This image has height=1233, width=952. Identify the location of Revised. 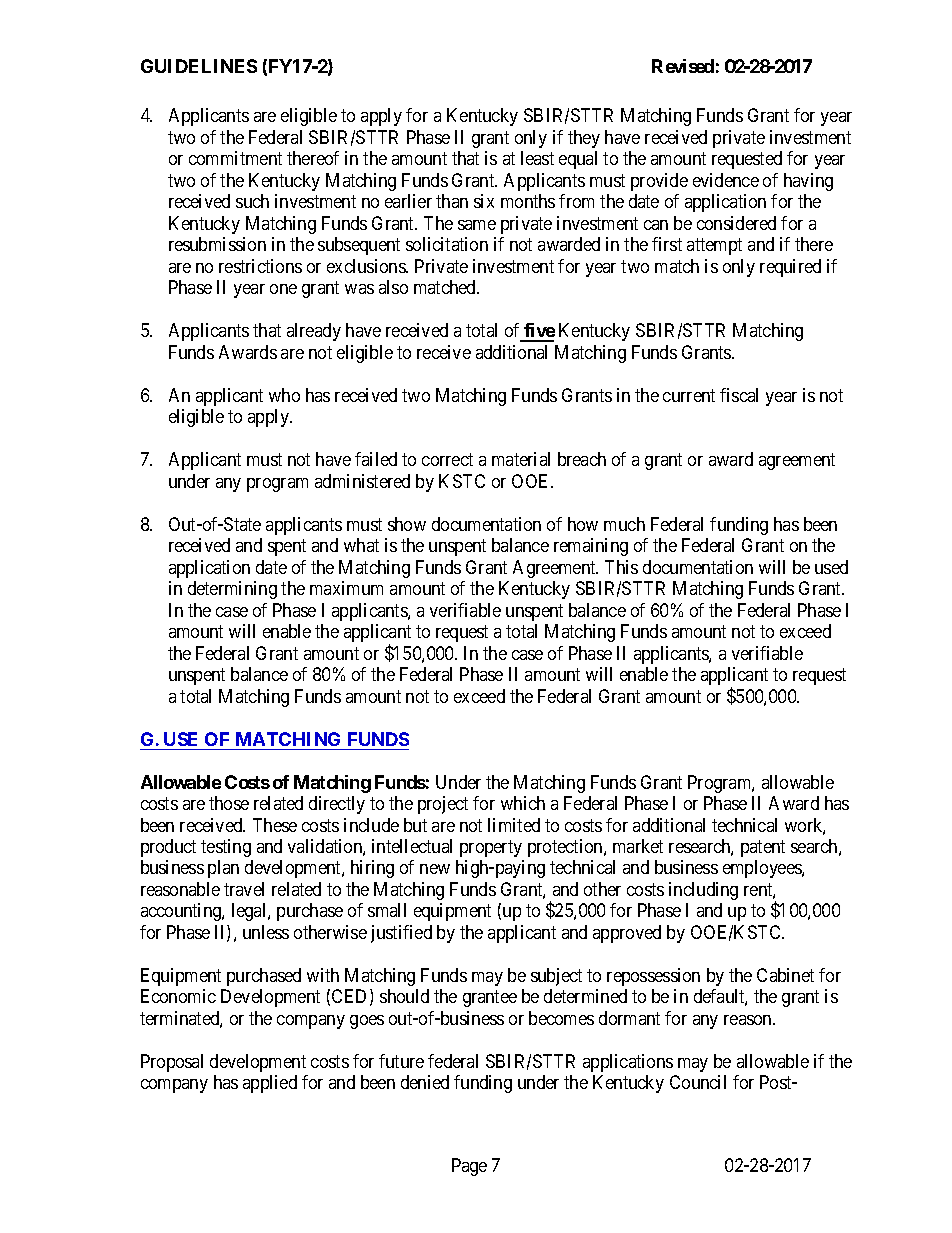
(683, 66).
